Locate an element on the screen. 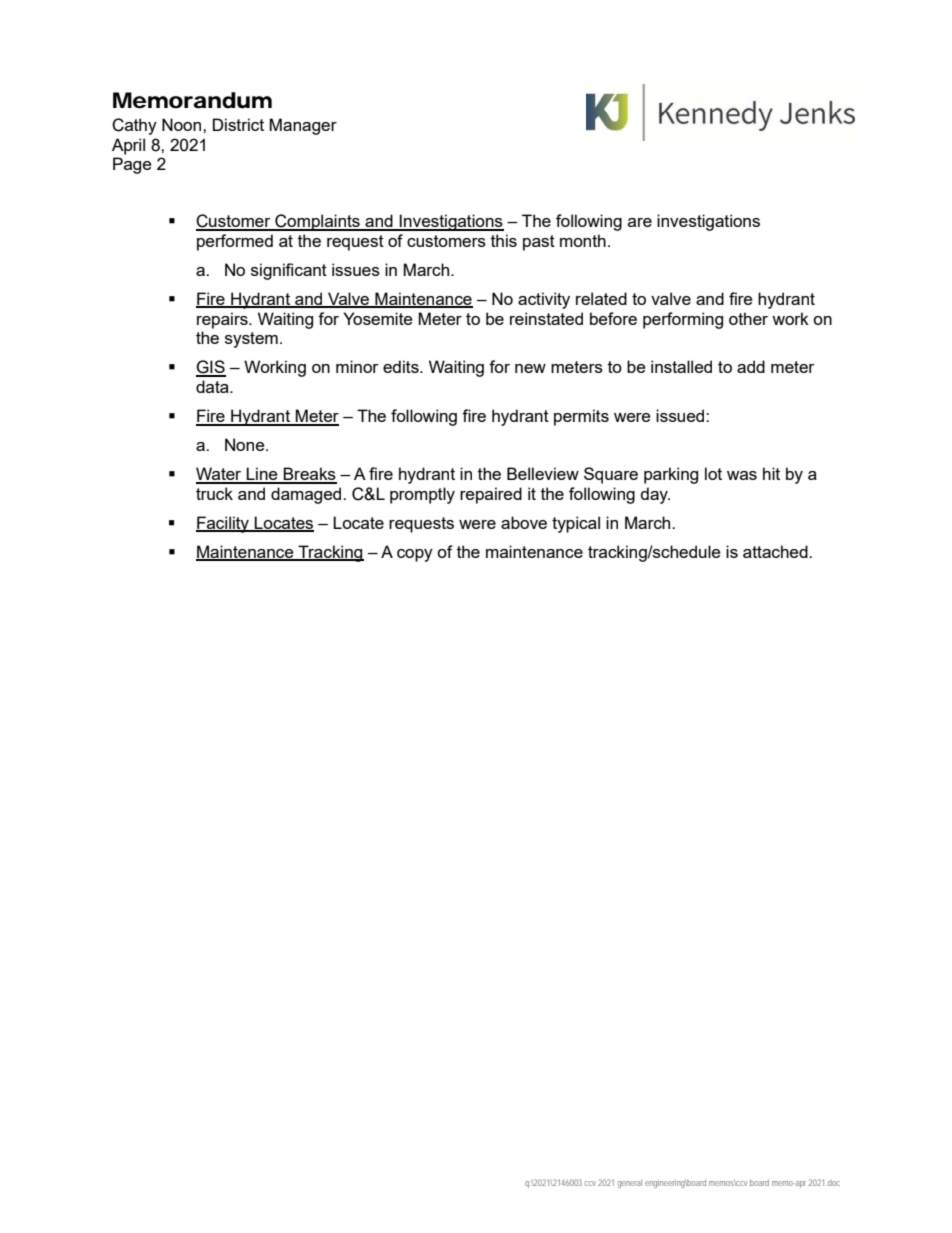  month is located at coordinates (583, 240).
